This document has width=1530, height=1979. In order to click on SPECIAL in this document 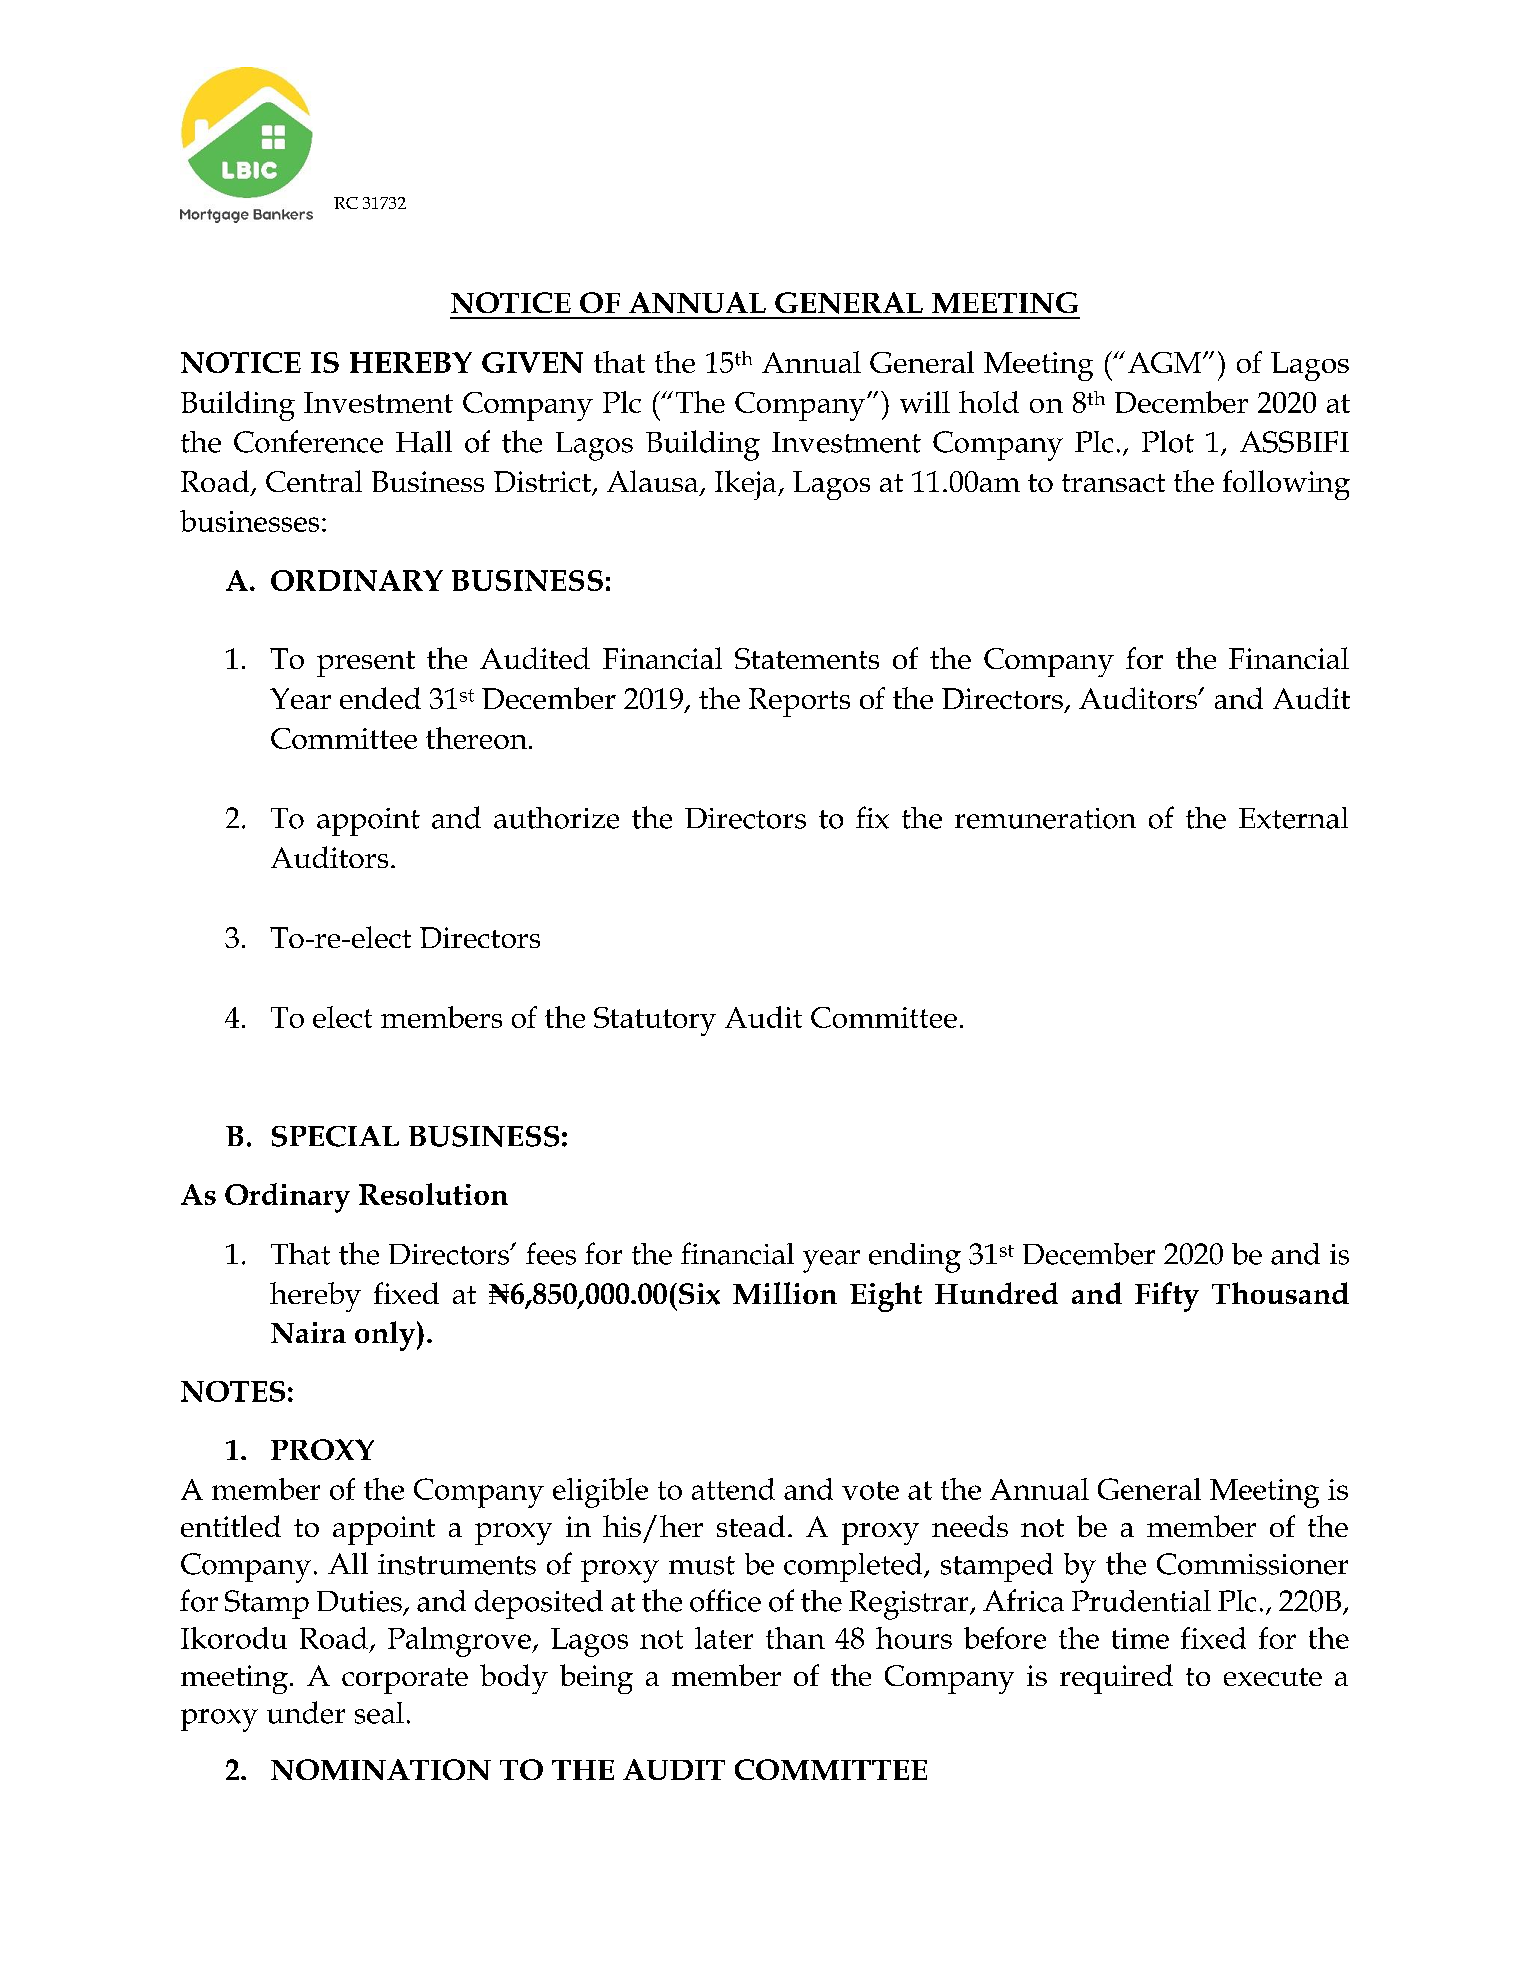, I will do `click(335, 1136)`.
